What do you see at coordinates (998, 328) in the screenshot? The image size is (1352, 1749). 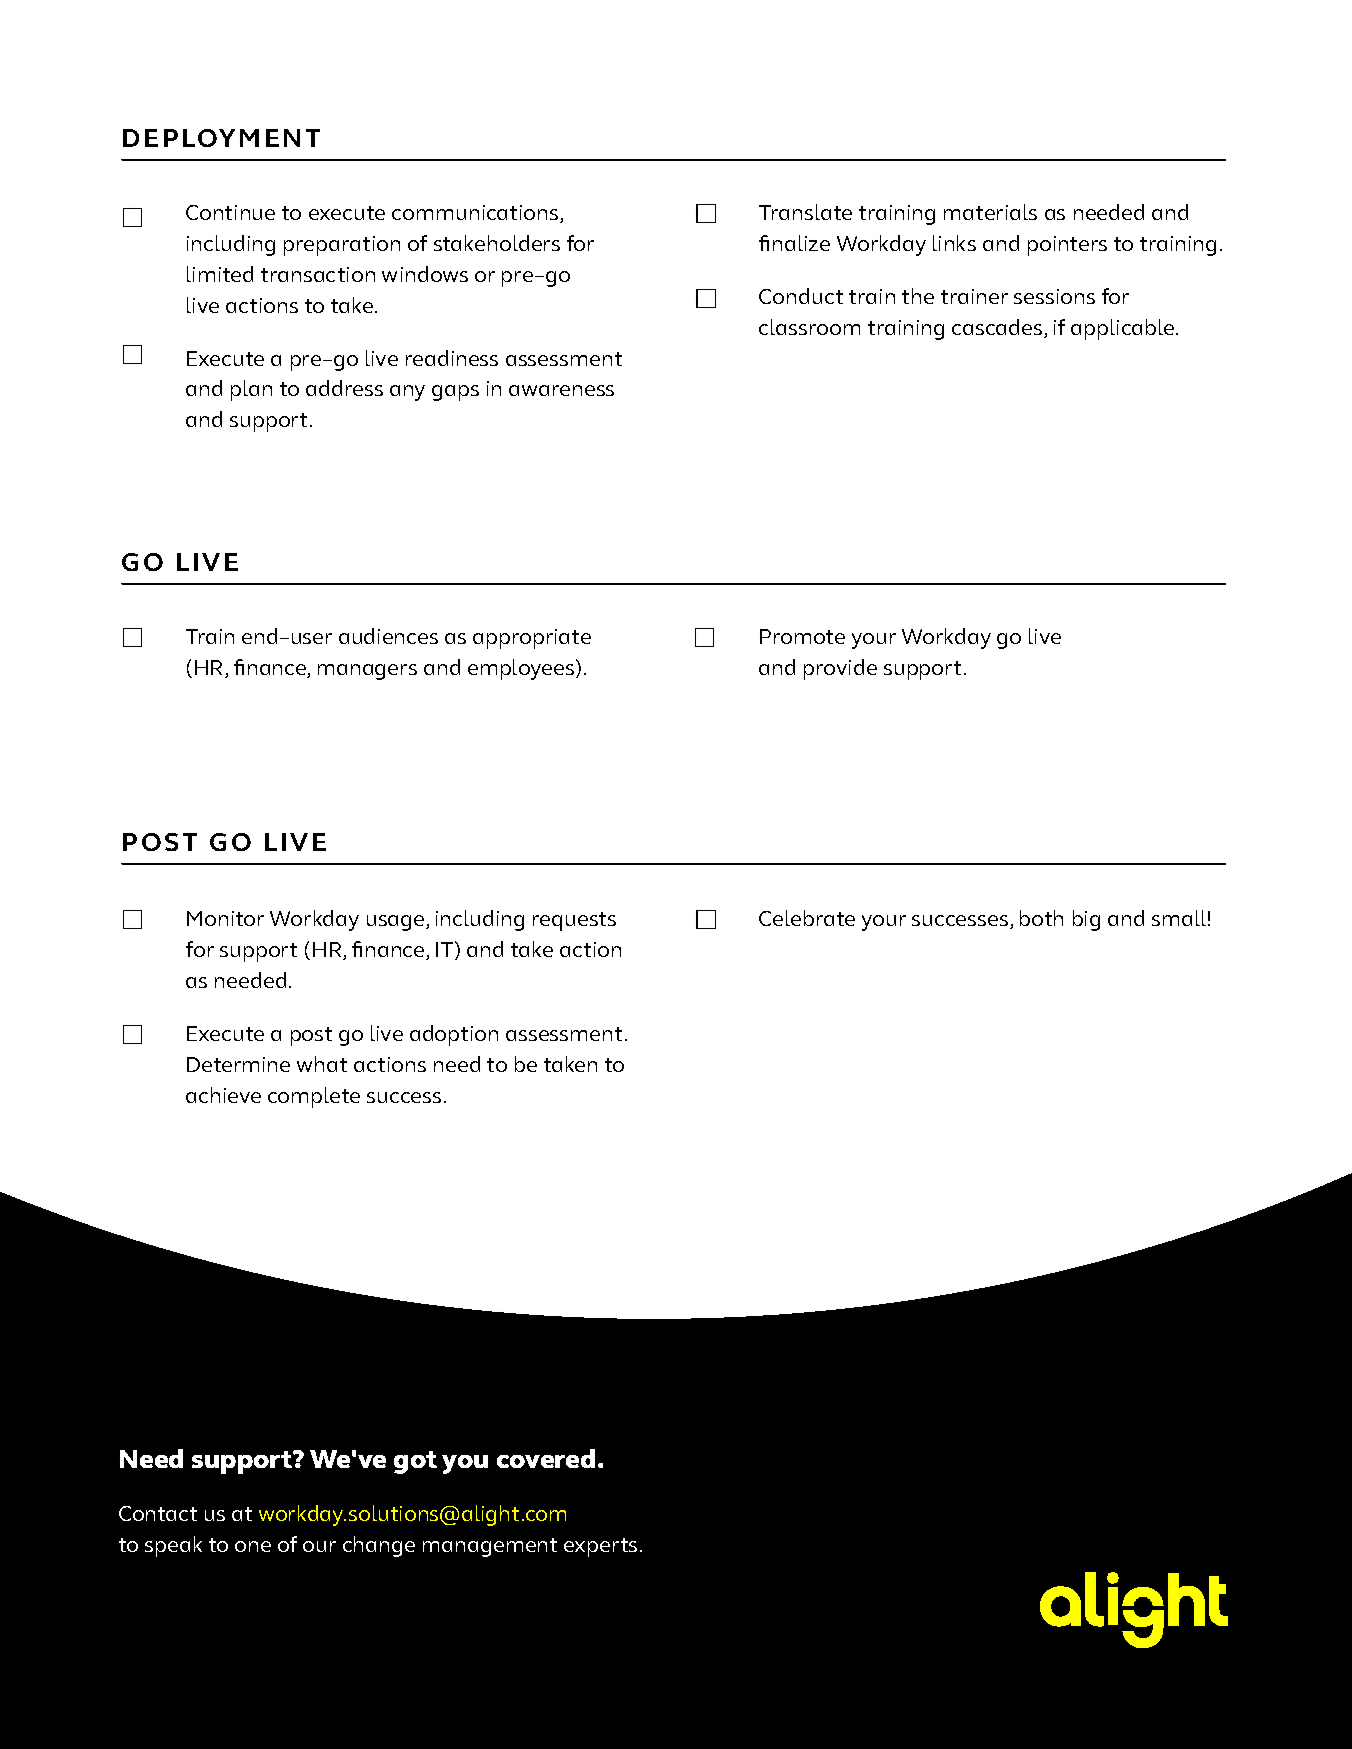 I see `cascades` at bounding box center [998, 328].
